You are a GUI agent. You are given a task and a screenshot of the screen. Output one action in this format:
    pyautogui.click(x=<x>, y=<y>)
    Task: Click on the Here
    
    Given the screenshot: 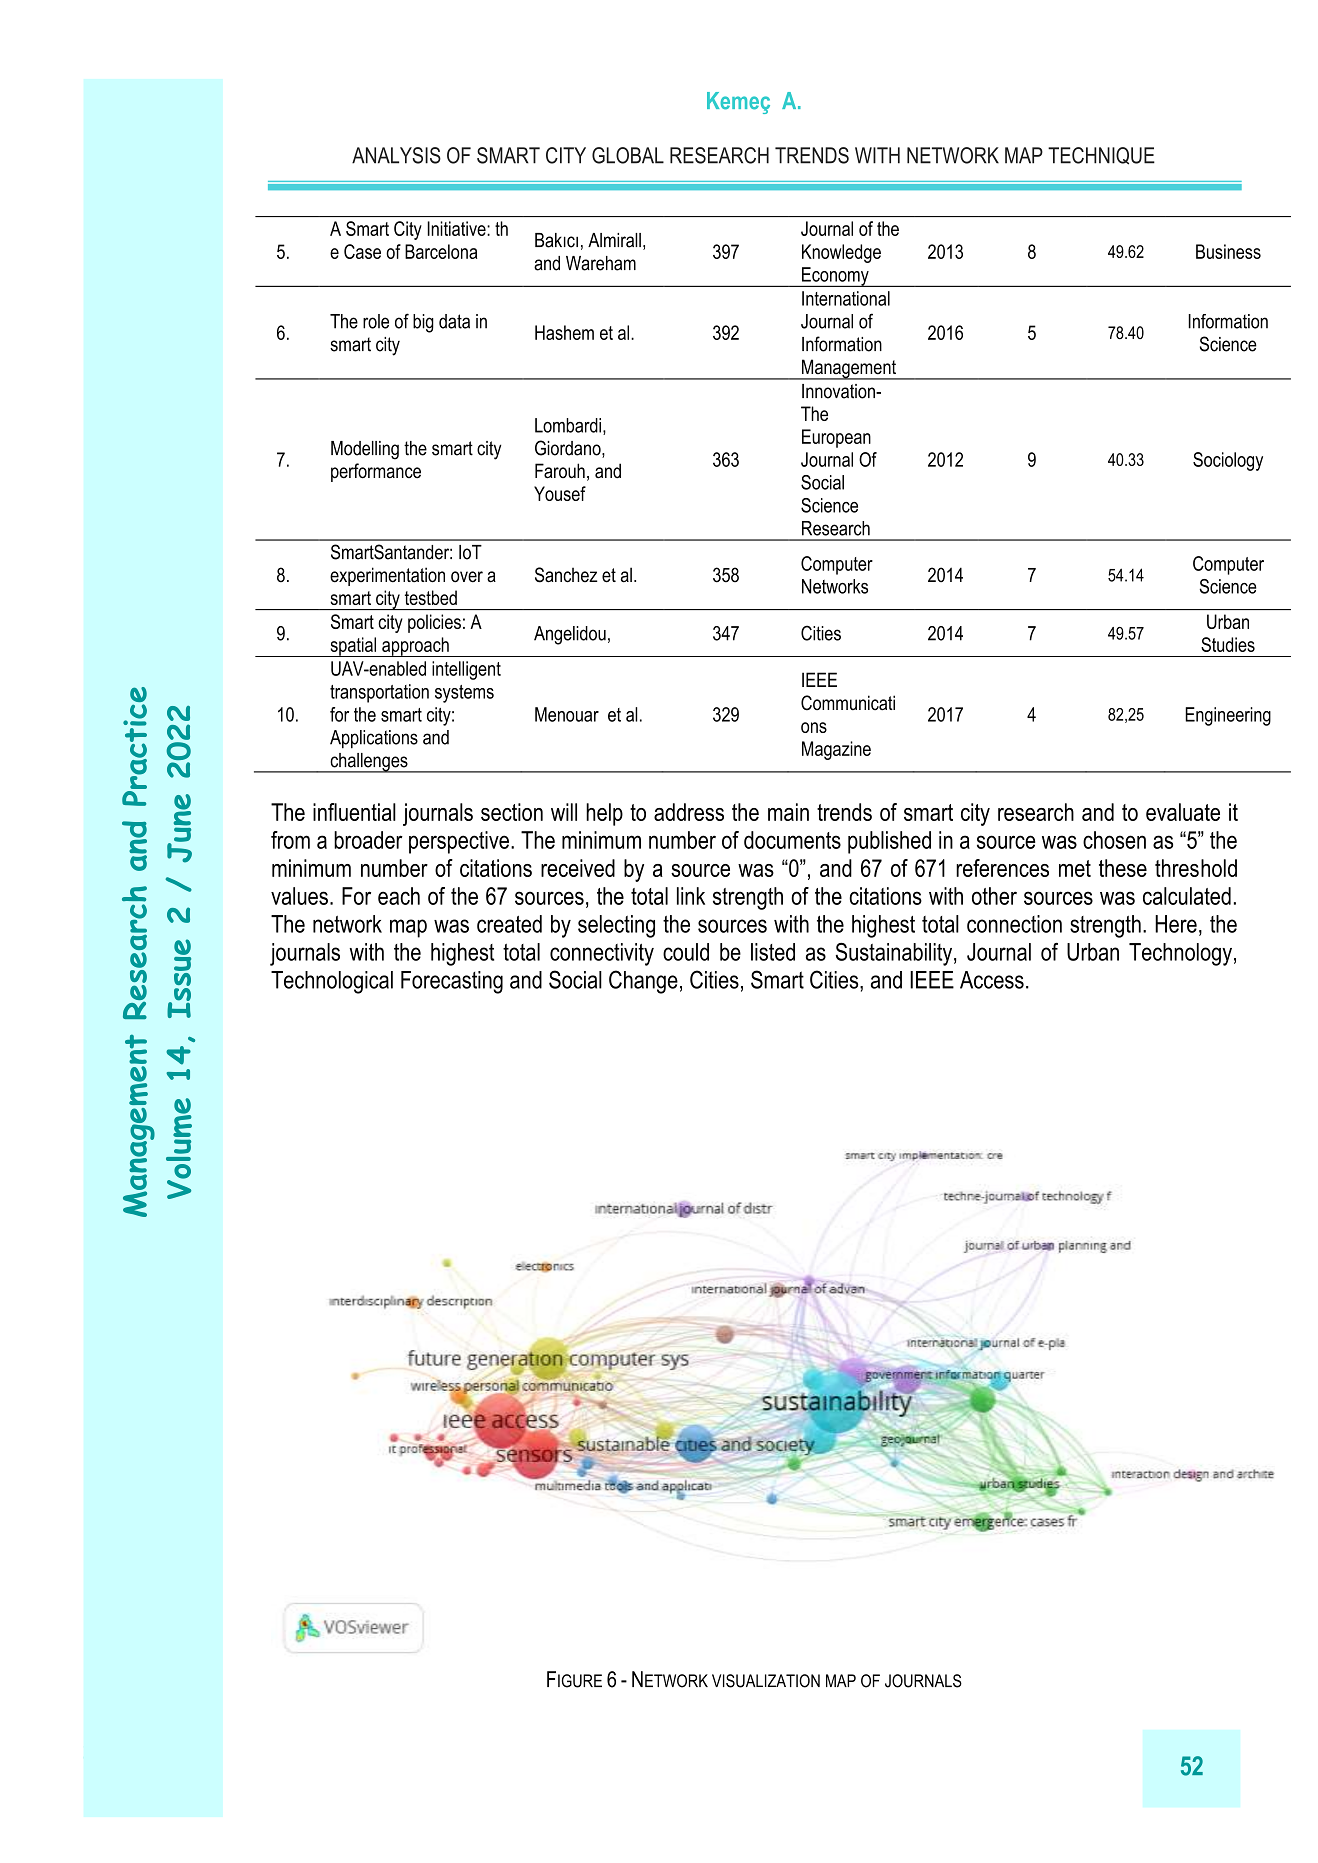 What is the action you would take?
    pyautogui.click(x=1176, y=924)
